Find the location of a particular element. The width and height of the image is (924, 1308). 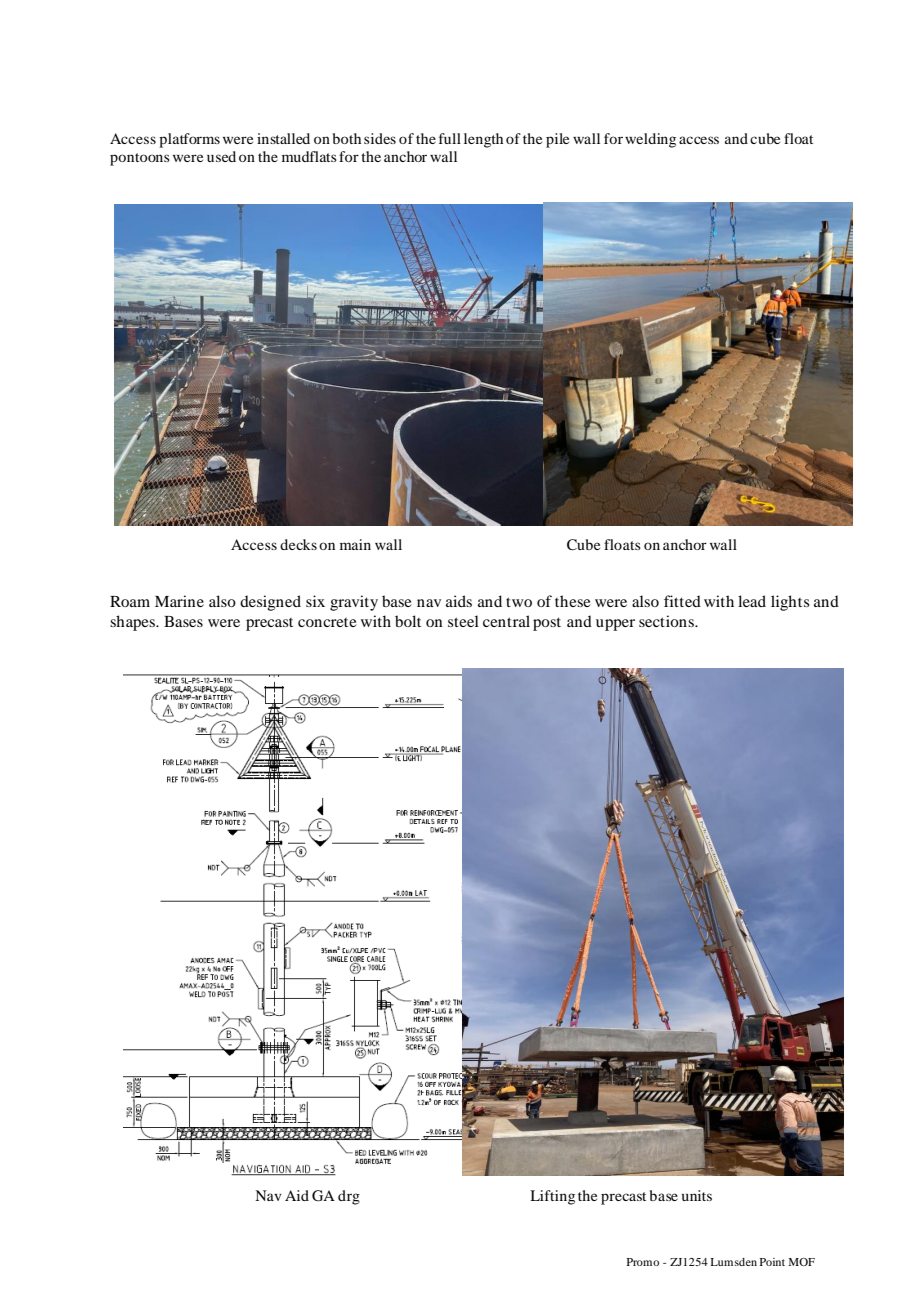

drg is located at coordinates (349, 1197).
